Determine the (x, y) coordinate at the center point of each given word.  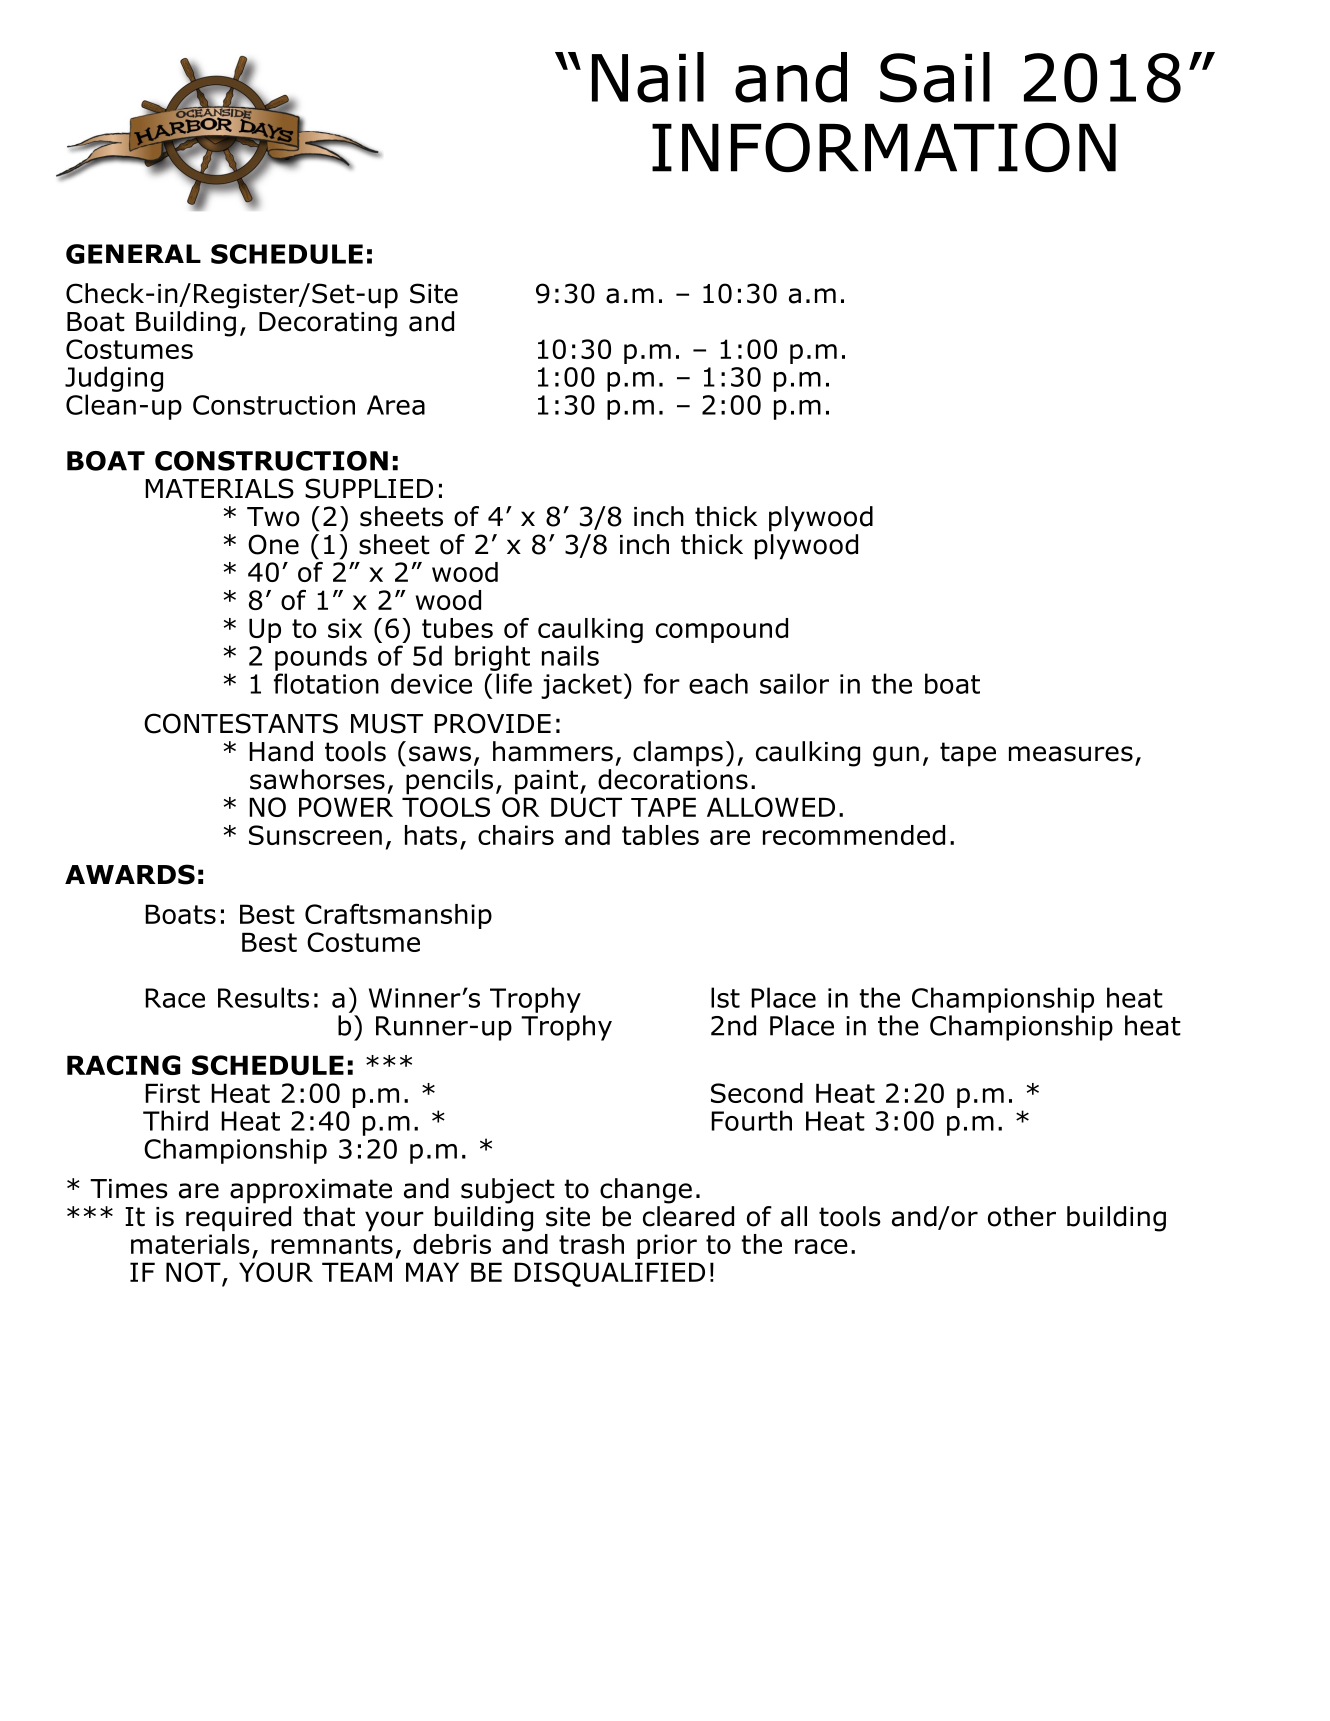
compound (722, 630)
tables (660, 835)
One (273, 544)
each (718, 683)
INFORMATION (884, 148)
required (238, 1217)
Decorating (328, 324)
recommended (854, 835)
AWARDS (130, 874)
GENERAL (133, 254)
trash (591, 1244)
